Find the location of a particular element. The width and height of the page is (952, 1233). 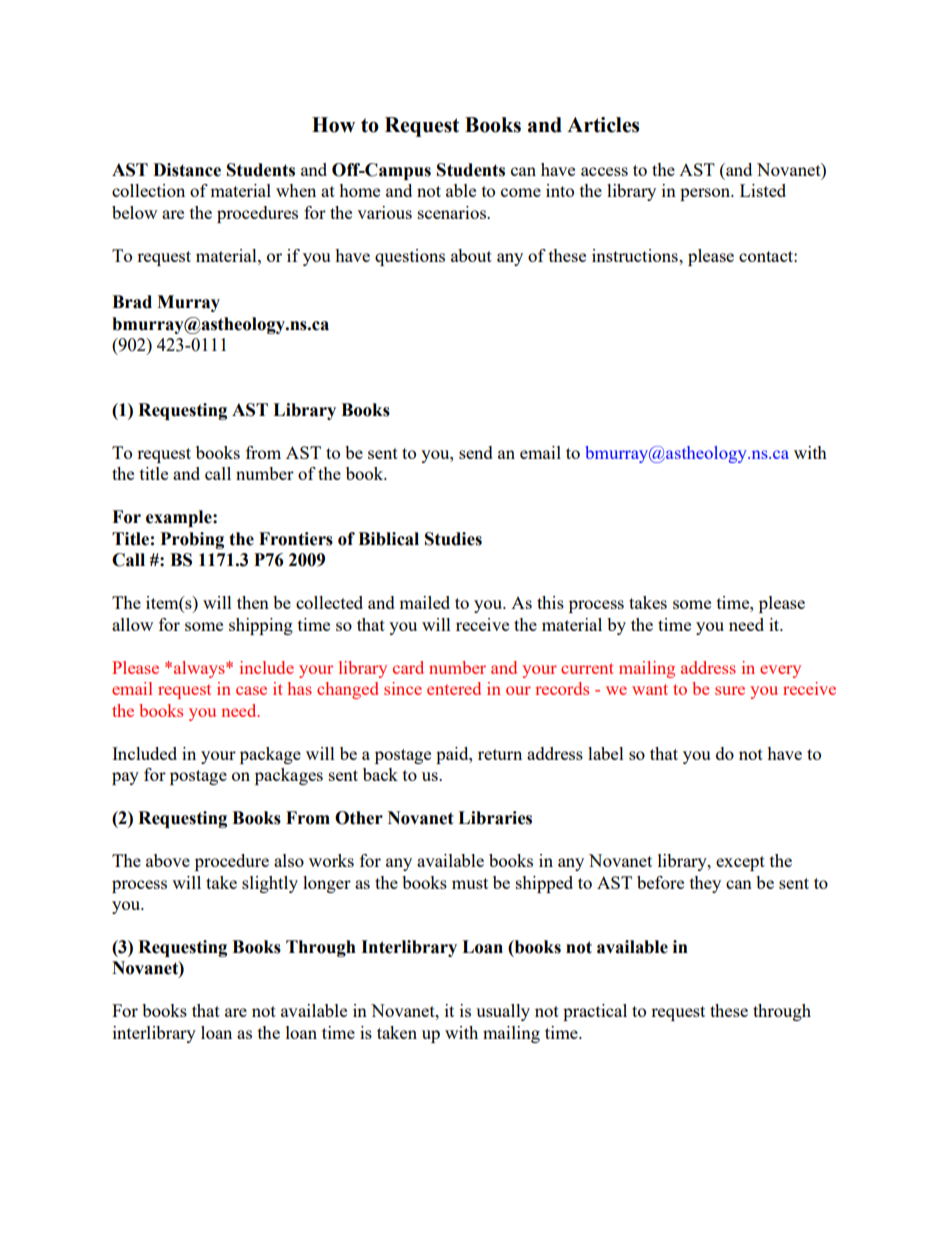

entered is located at coordinates (454, 688).
